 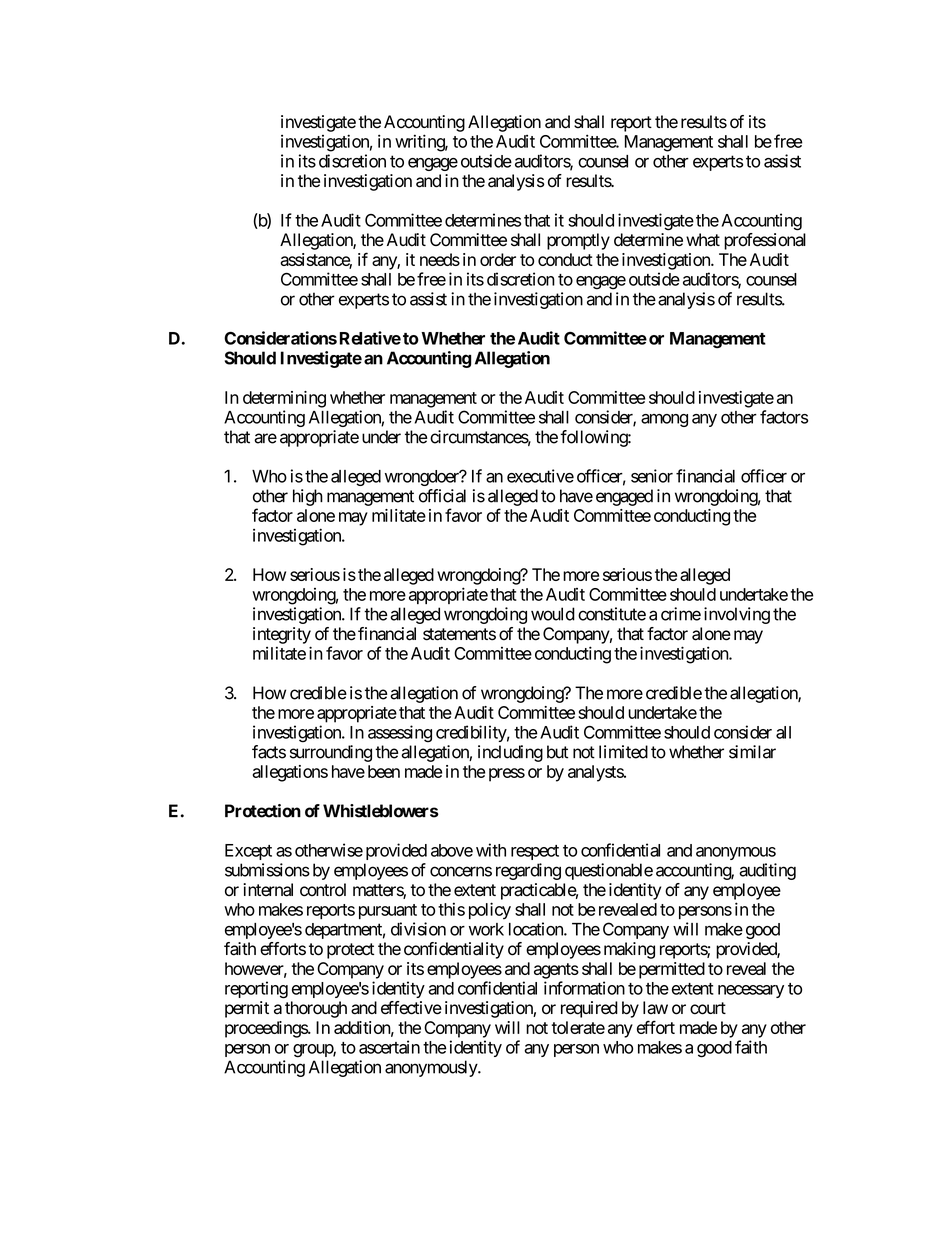 I want to click on court, so click(x=708, y=1008).
